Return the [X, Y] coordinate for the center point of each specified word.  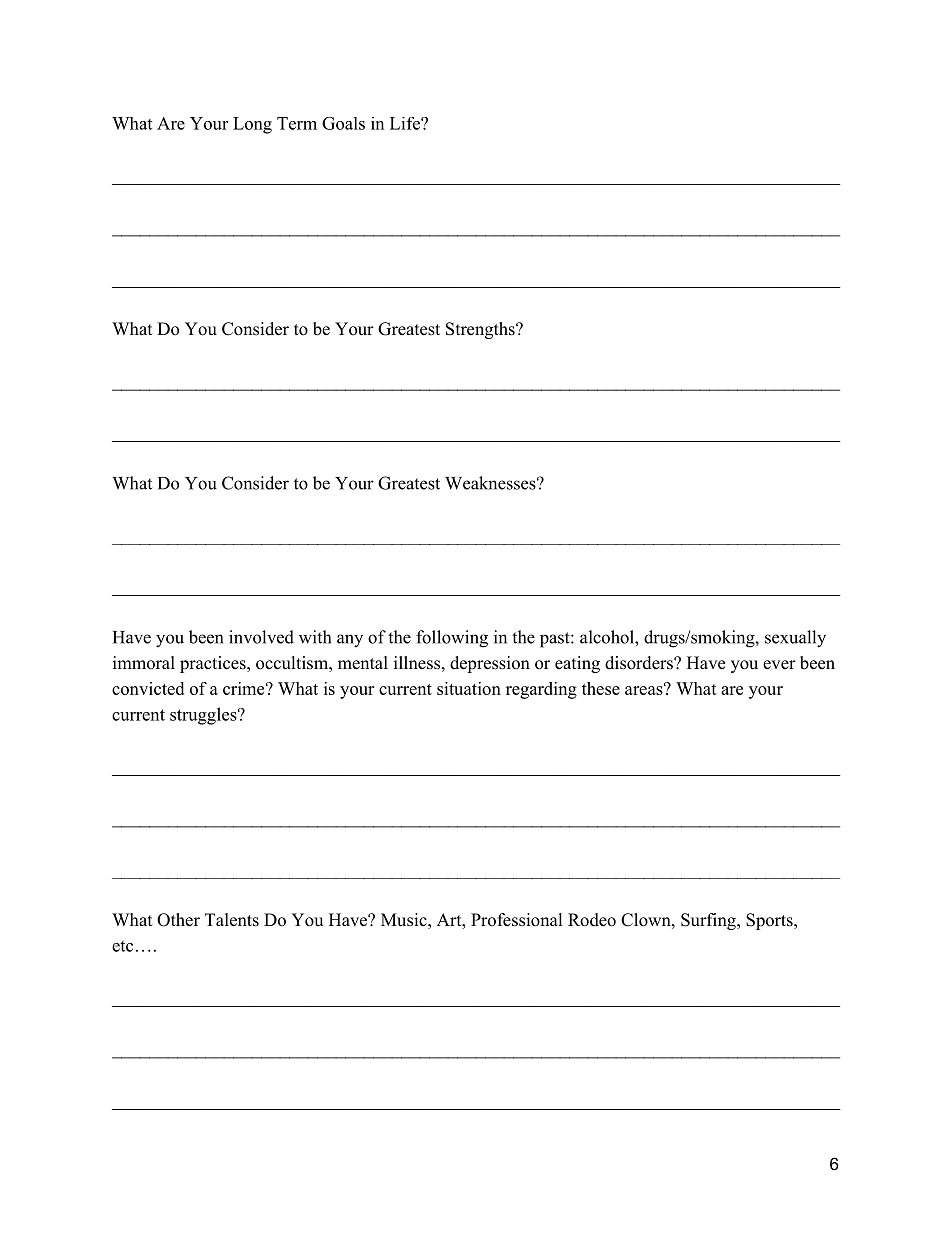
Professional [517, 920]
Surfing [709, 921]
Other [178, 920]
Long [252, 125]
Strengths [481, 330]
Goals [343, 123]
